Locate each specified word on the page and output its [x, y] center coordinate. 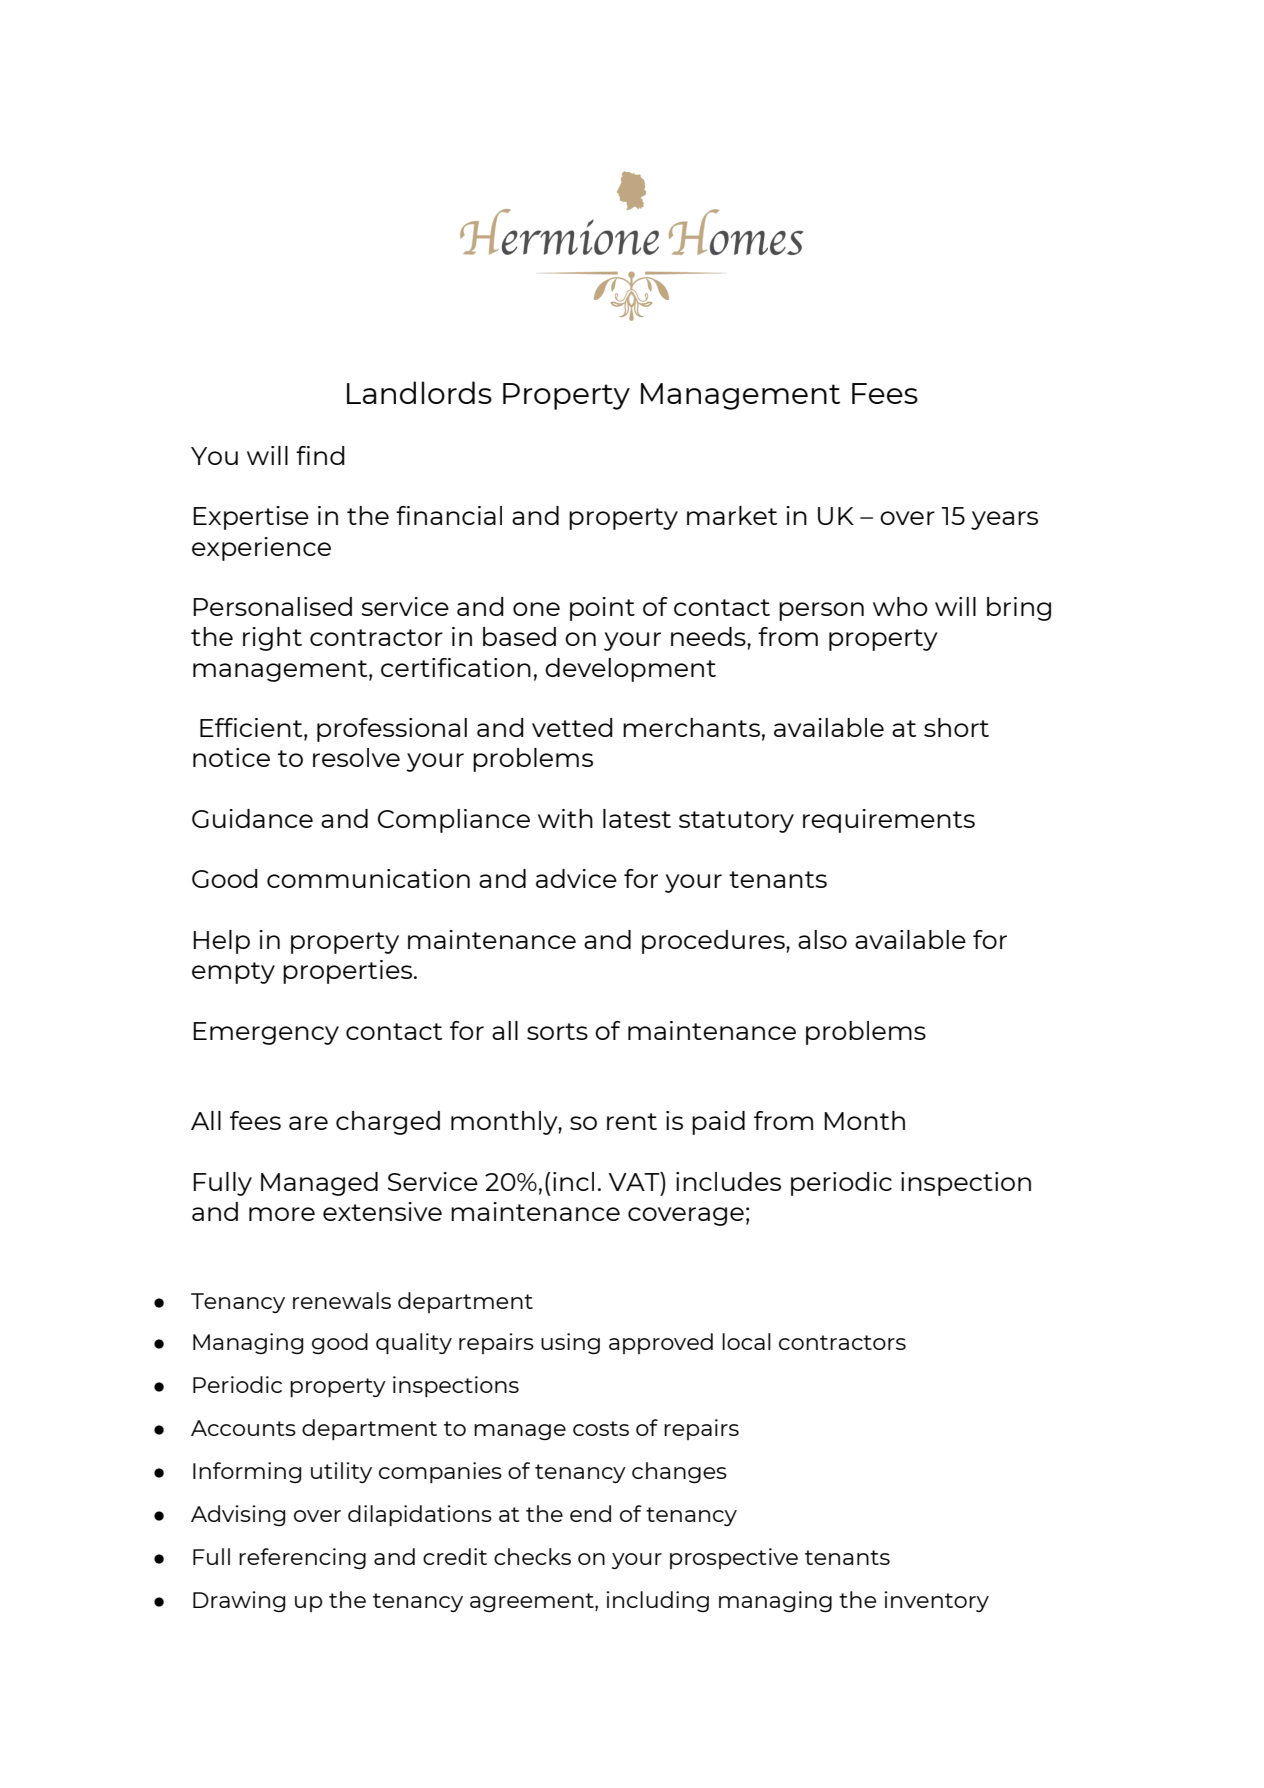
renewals [342, 1300]
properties [349, 972]
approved [661, 1343]
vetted [572, 727]
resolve [356, 757]
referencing [302, 1558]
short [956, 727]
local [746, 1341]
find [320, 455]
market [732, 515]
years [1004, 520]
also [822, 939]
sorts [557, 1031]
